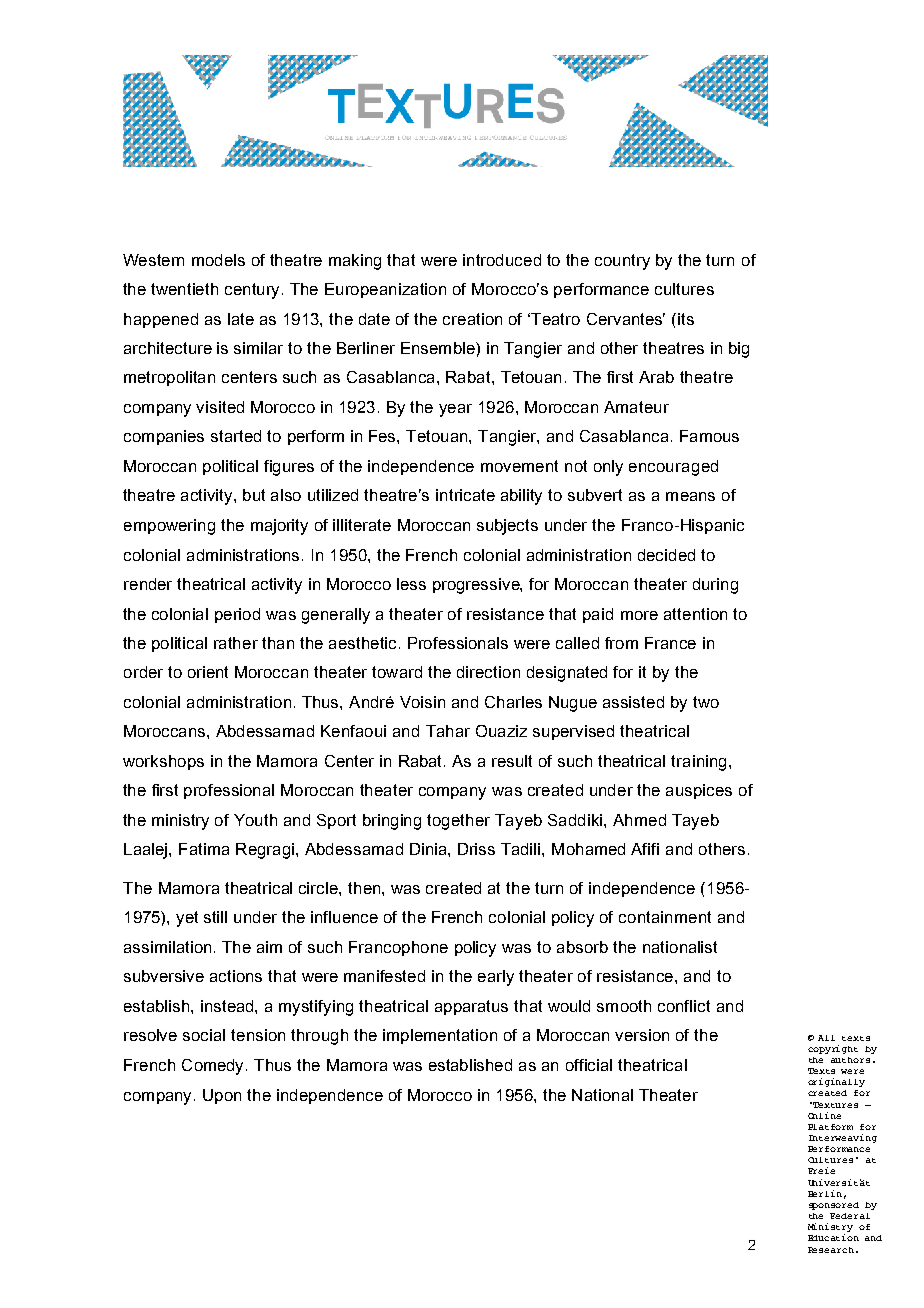 This screenshot has width=924, height=1308. What do you see at coordinates (204, 849) in the screenshot?
I see `Fatima` at bounding box center [204, 849].
